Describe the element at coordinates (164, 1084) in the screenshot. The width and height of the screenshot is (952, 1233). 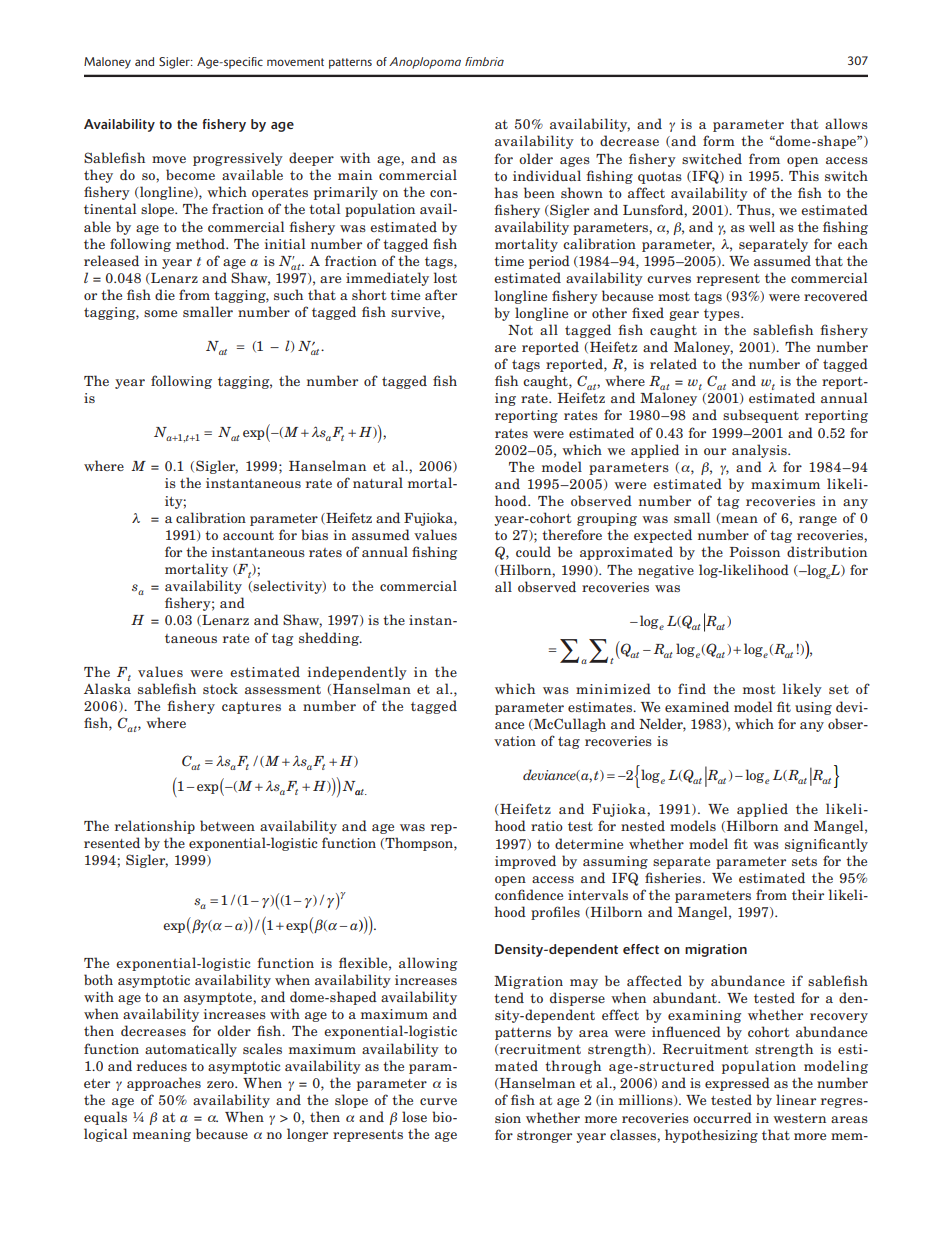
I see `approaches` at that location.
